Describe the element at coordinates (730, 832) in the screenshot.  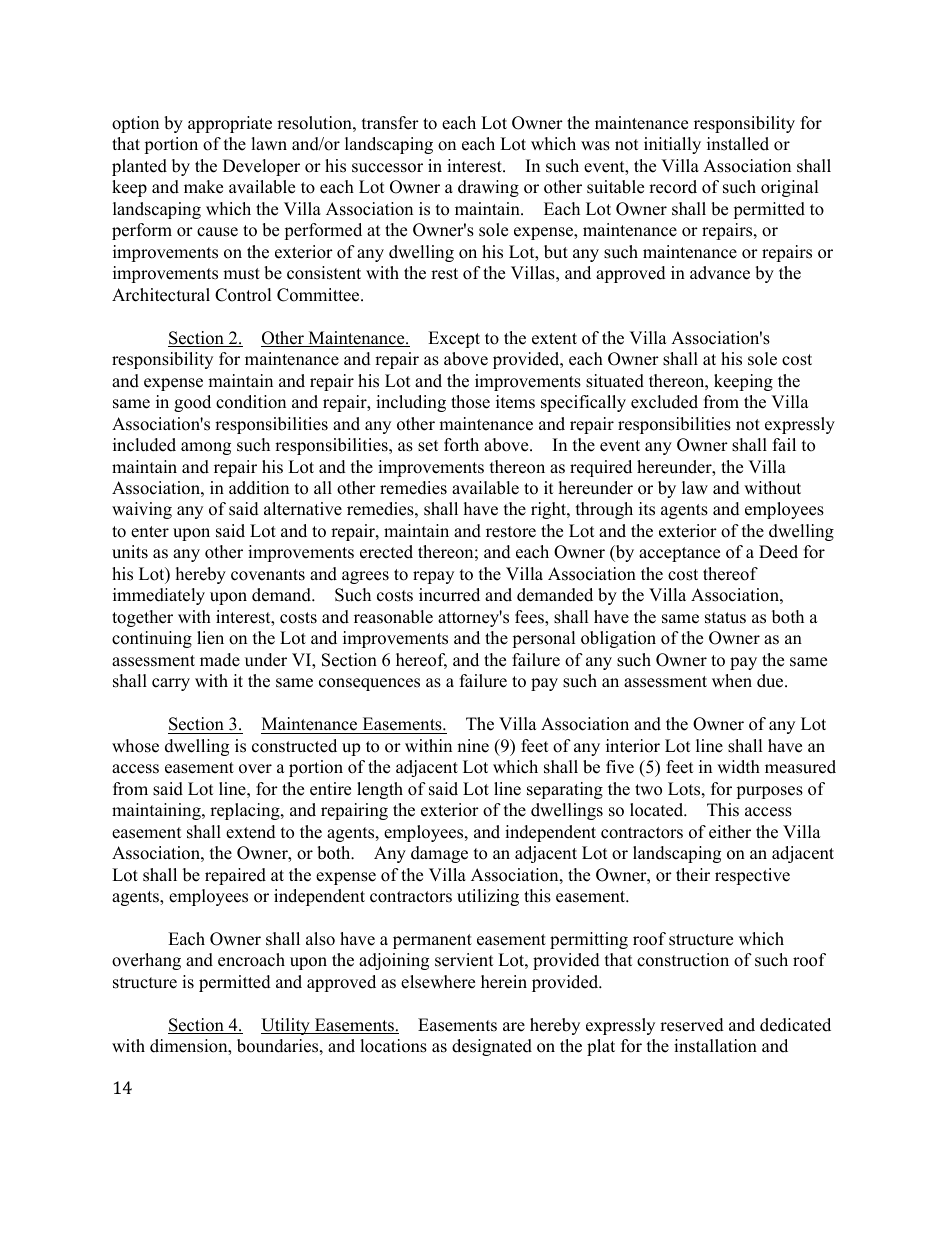
I see `either` at that location.
